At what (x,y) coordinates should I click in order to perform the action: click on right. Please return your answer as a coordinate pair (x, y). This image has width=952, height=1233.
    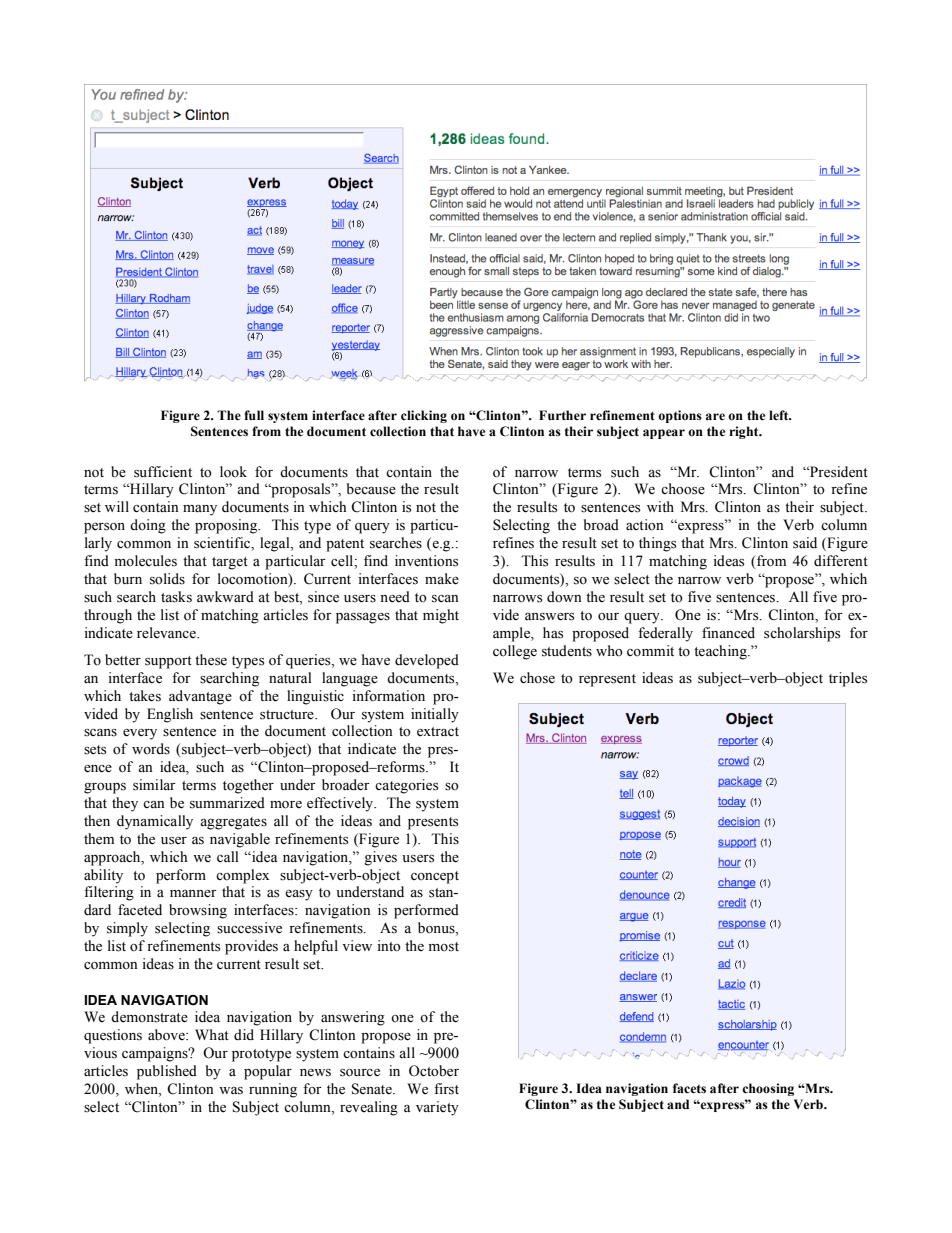
    Looking at the image, I should click on (745, 432).
